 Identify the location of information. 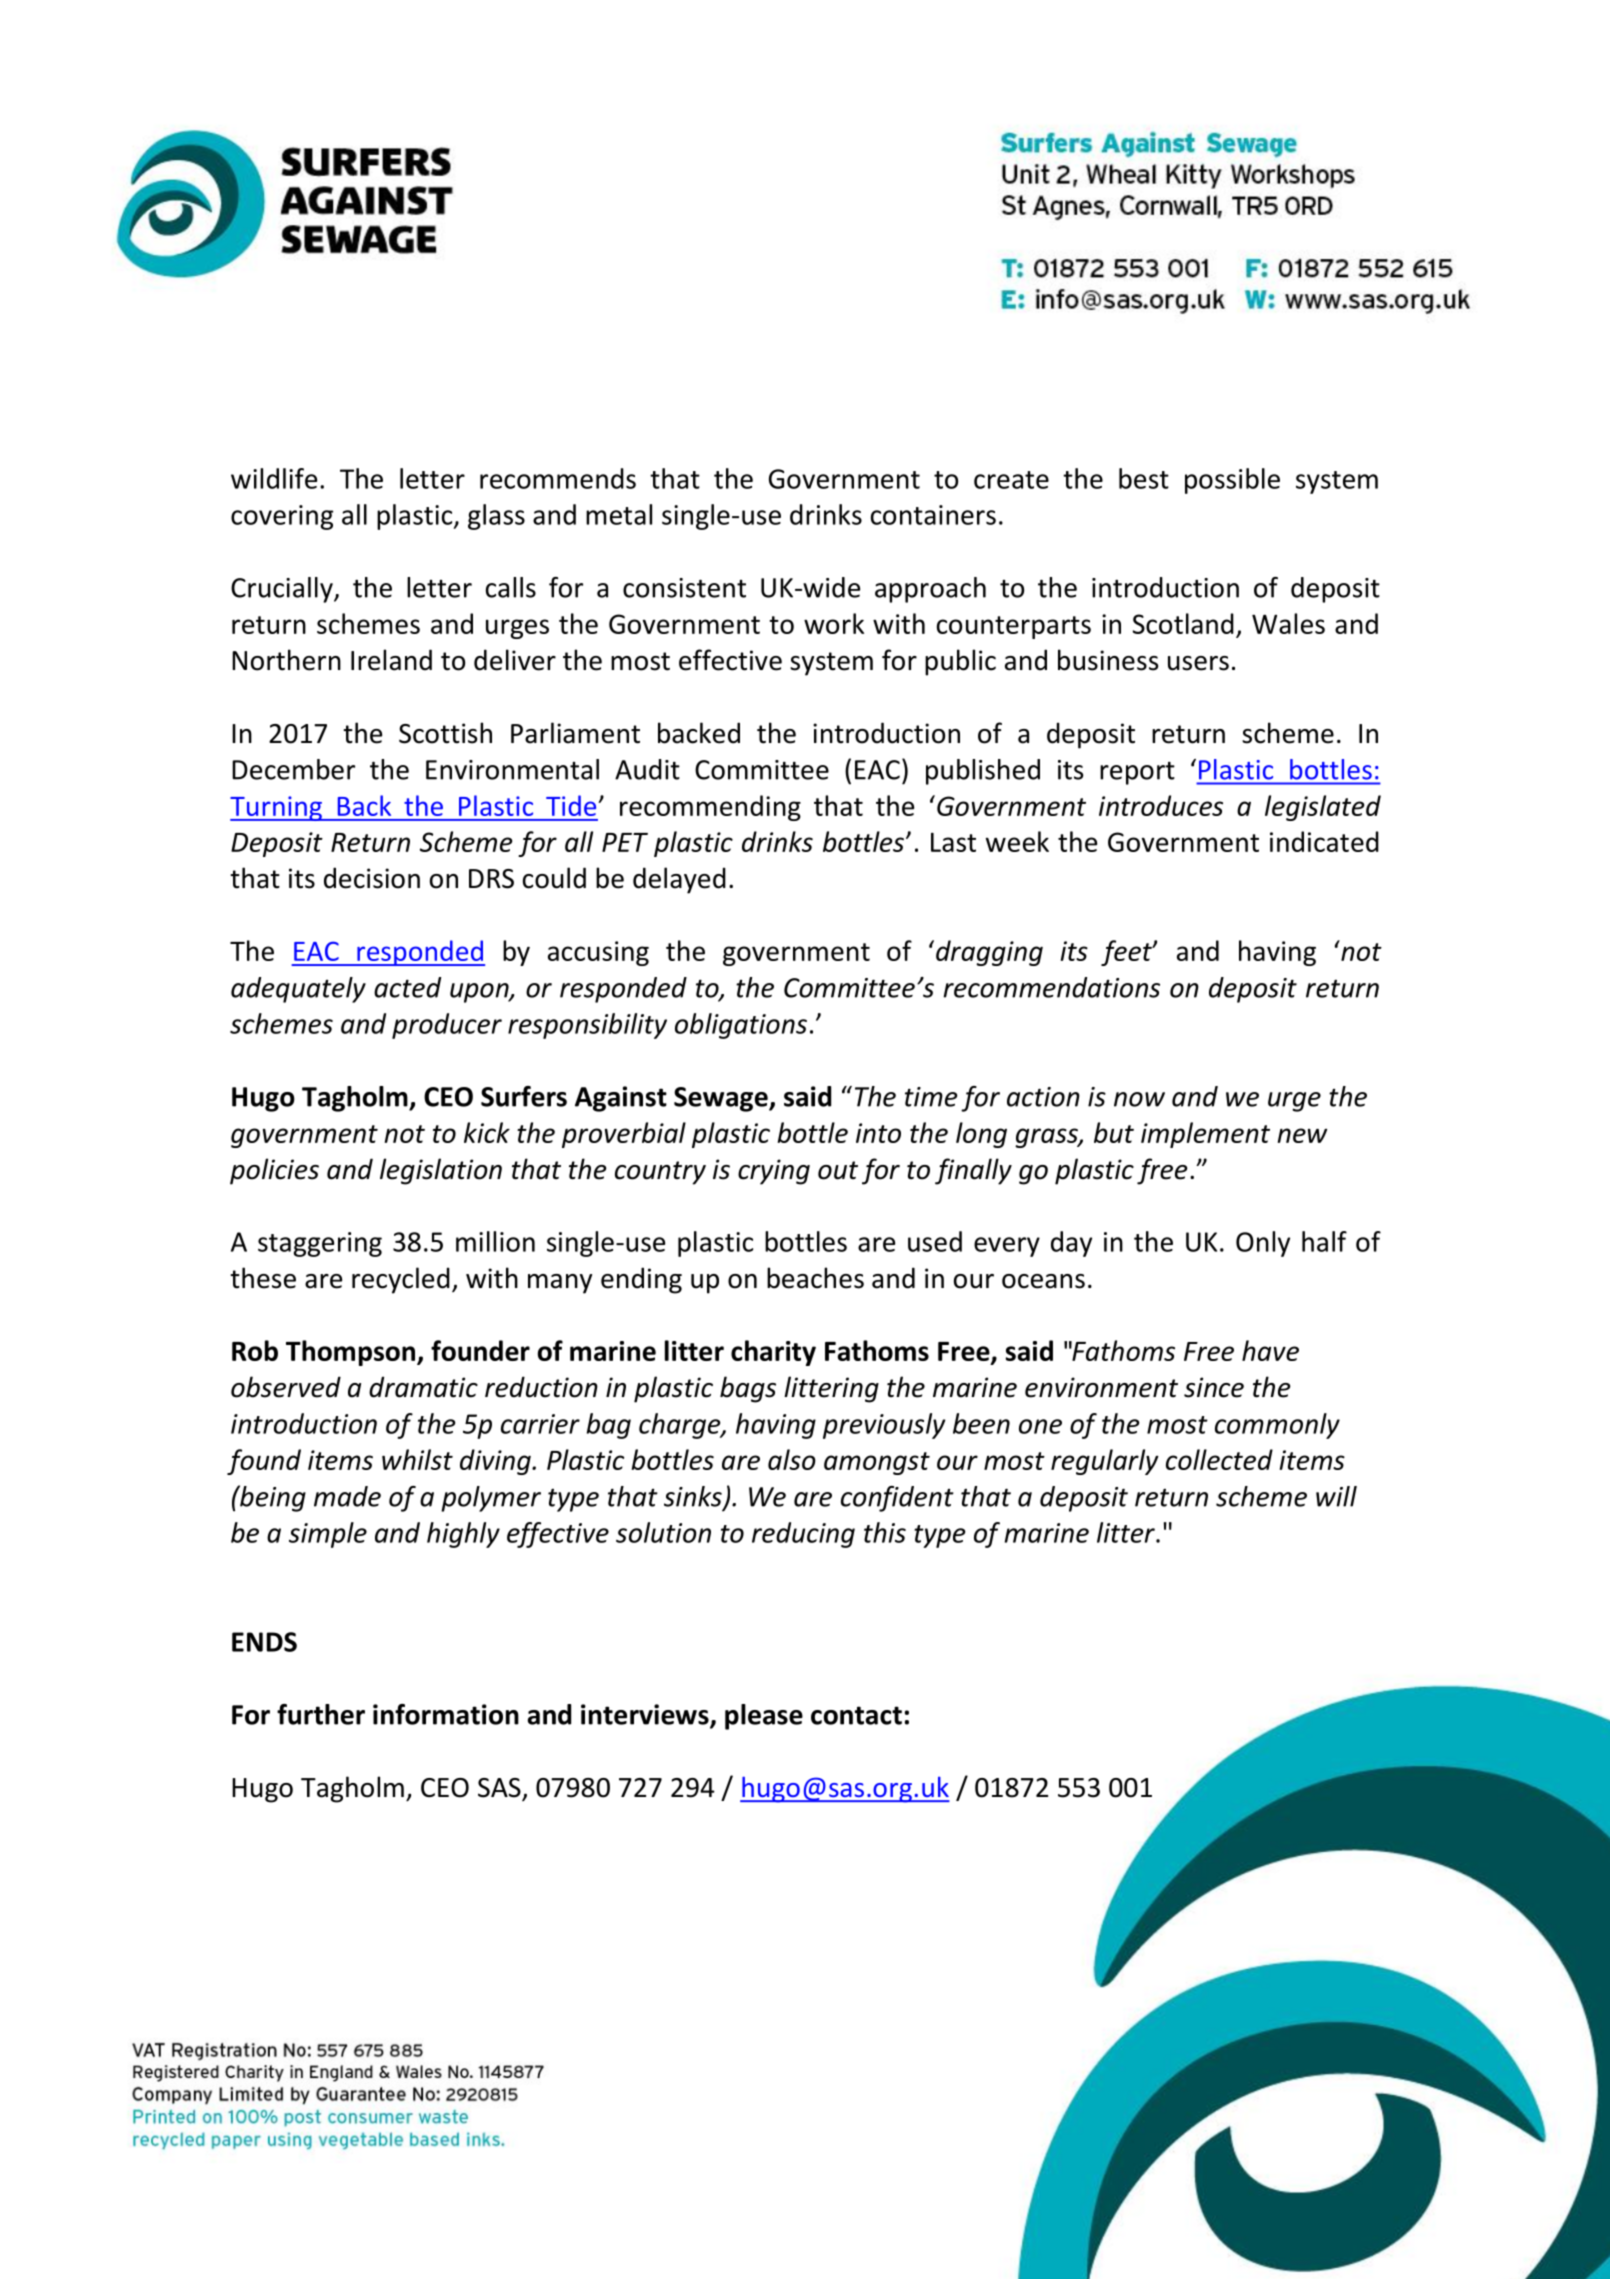
(446, 1714).
